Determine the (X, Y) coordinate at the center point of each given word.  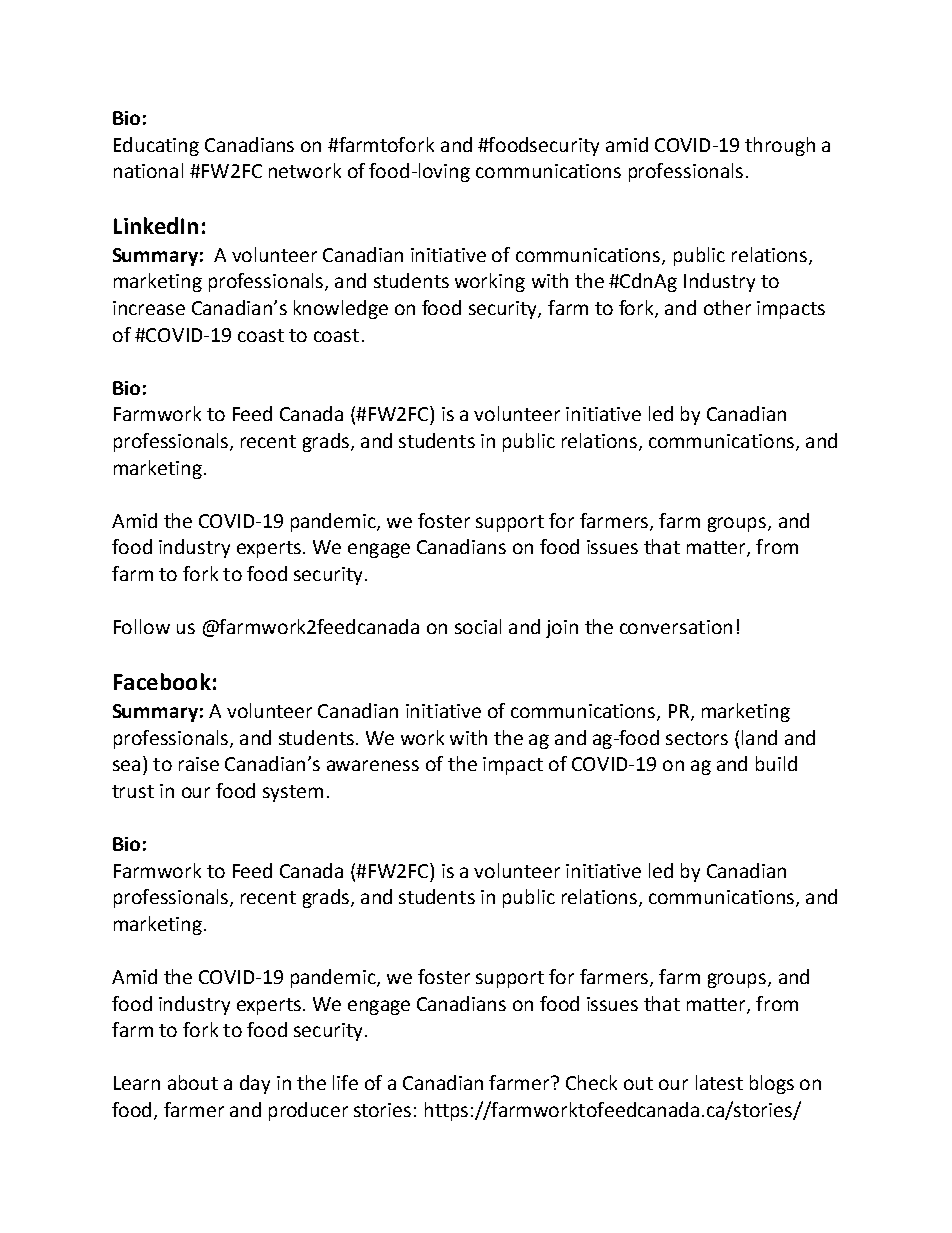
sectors (697, 738)
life (345, 1082)
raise (199, 764)
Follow (142, 626)
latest (719, 1082)
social (478, 626)
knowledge (341, 309)
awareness (373, 765)
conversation (676, 627)
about (193, 1082)
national (148, 170)
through (780, 146)
